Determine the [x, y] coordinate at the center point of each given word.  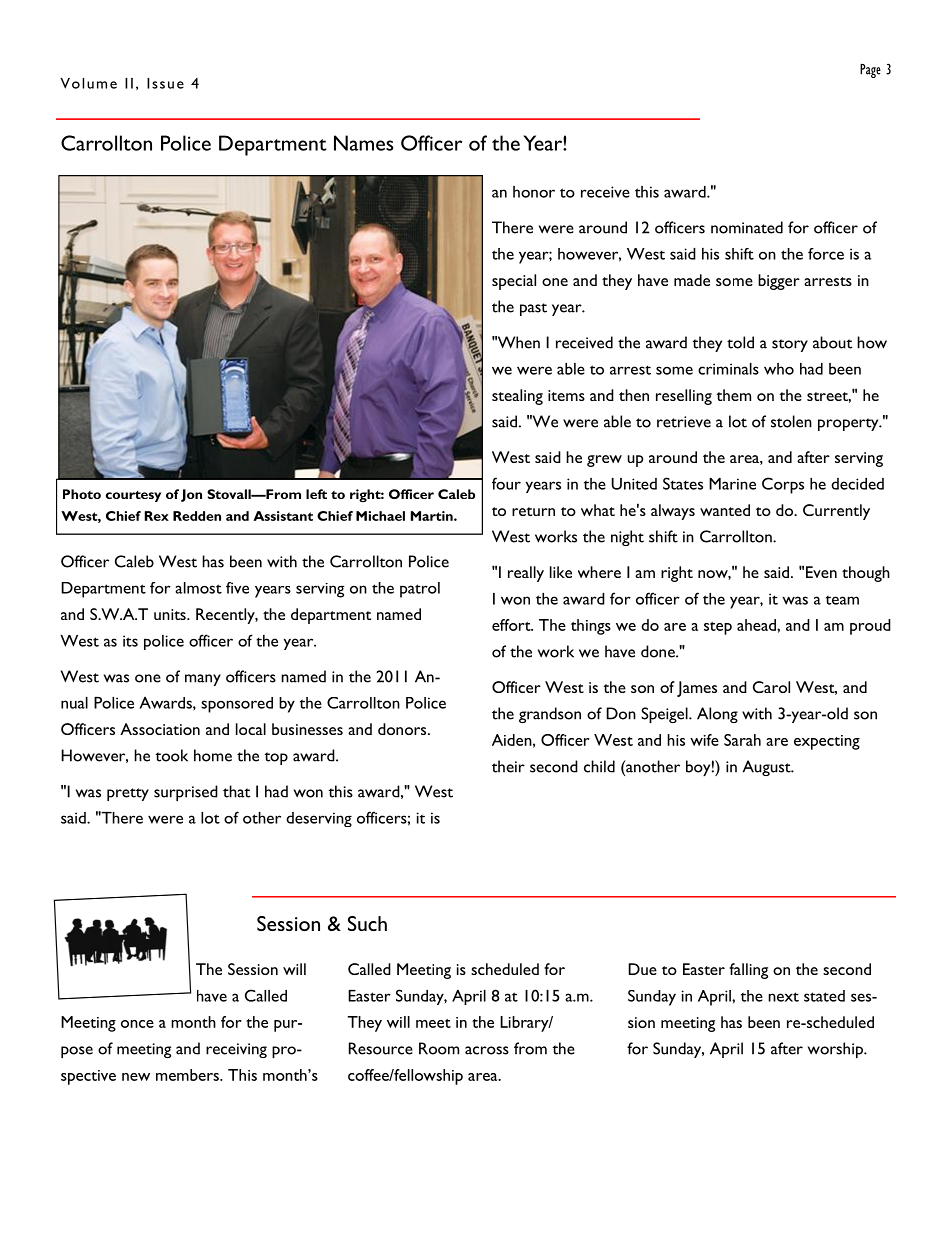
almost [198, 588]
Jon [191, 495]
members [188, 1075]
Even [821, 572]
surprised [186, 793]
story [790, 345]
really [526, 574]
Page [870, 71]
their [508, 766]
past [533, 309]
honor [534, 192]
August [768, 768]
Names [363, 143]
